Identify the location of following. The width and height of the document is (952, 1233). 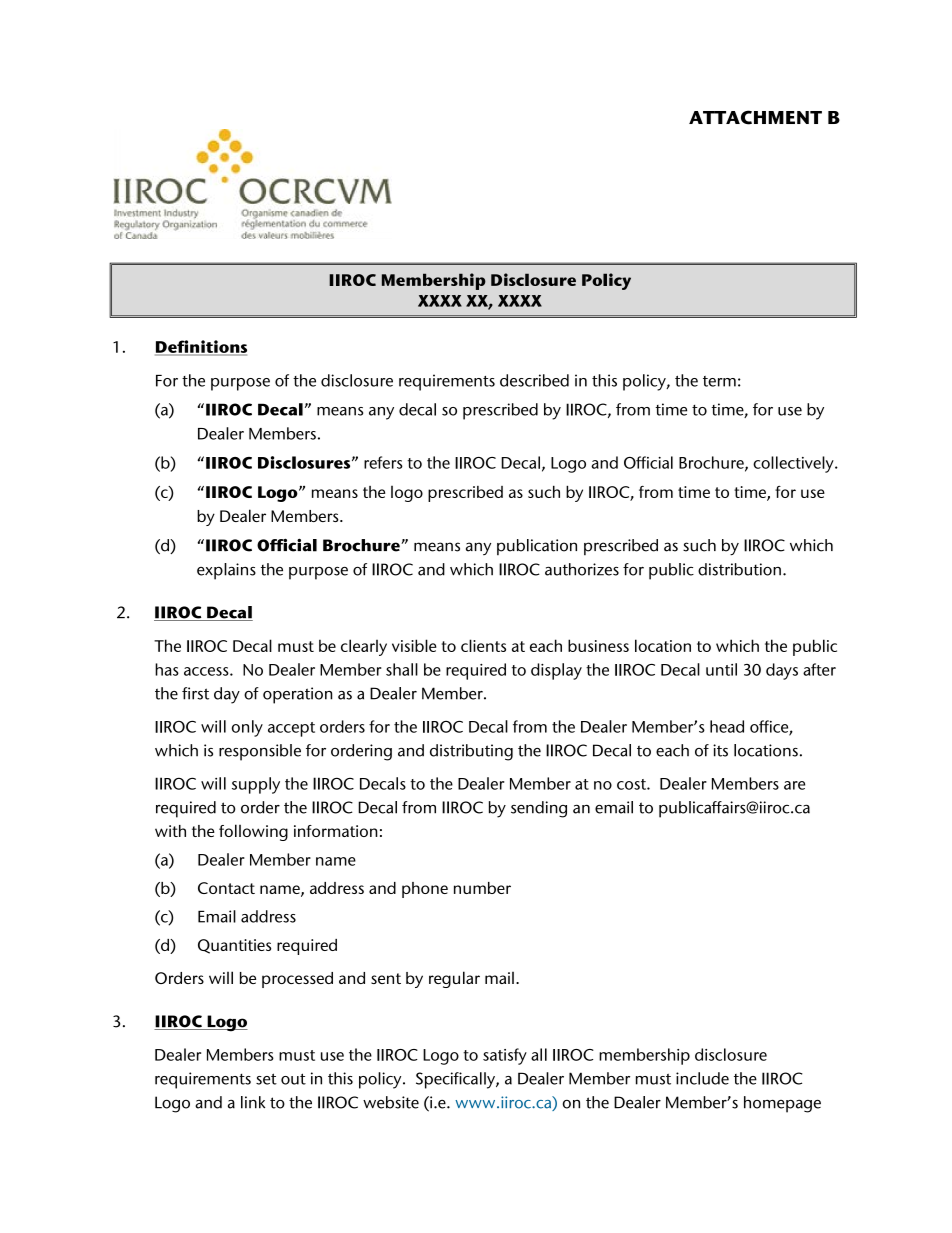
(253, 832).
